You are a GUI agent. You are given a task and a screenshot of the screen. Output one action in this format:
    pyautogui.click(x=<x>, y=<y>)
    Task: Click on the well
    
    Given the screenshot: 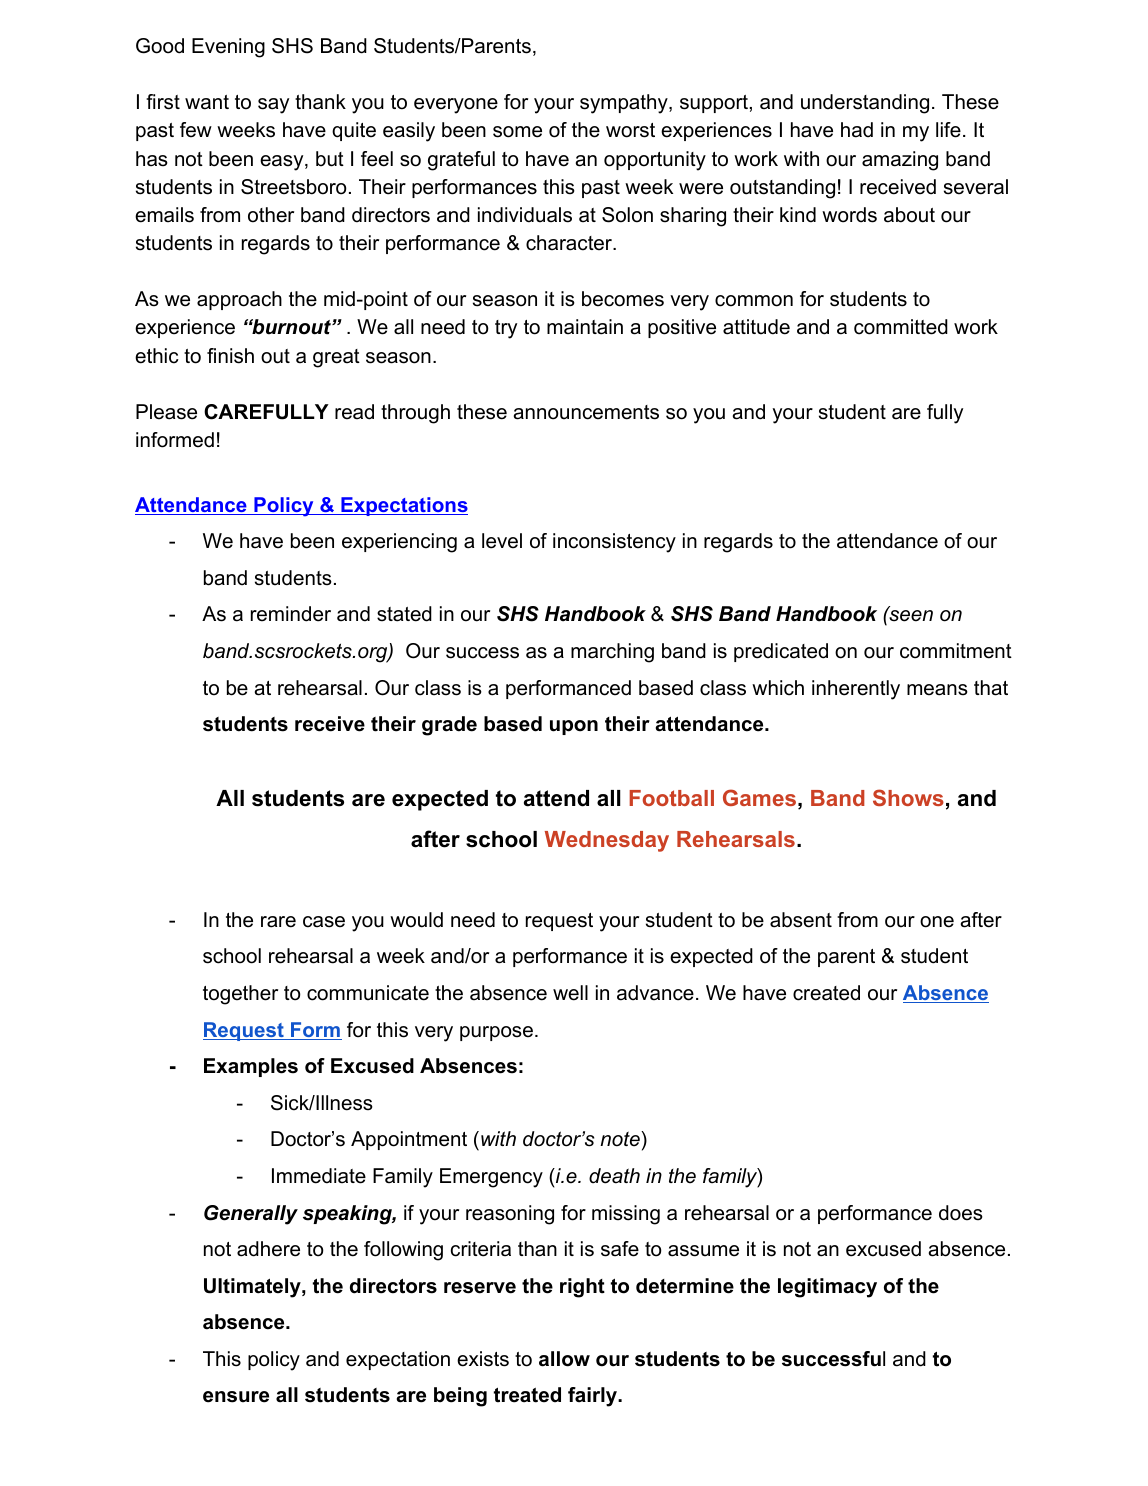 What is the action you would take?
    pyautogui.click(x=570, y=993)
